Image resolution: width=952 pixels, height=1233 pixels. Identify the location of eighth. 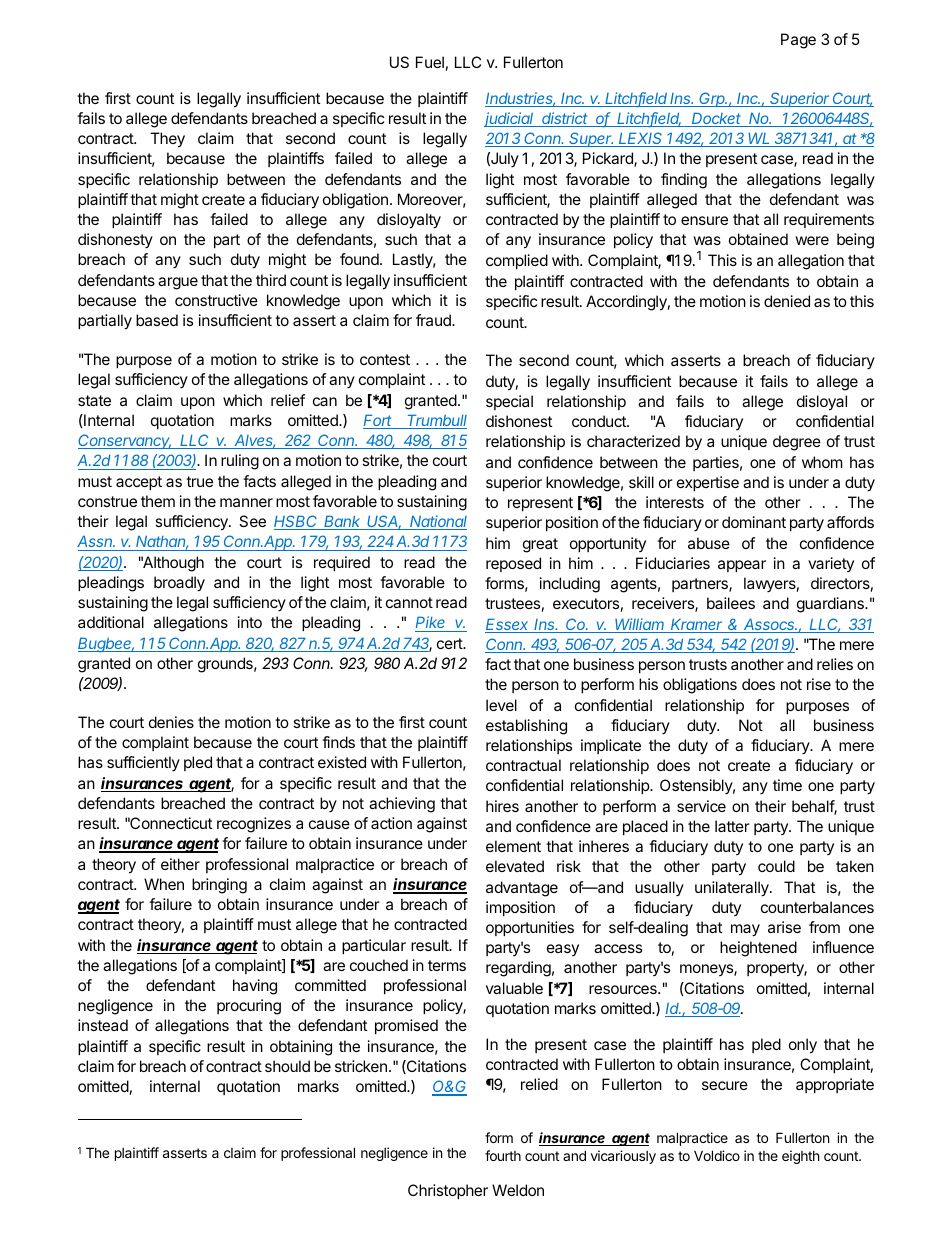
(801, 1157).
